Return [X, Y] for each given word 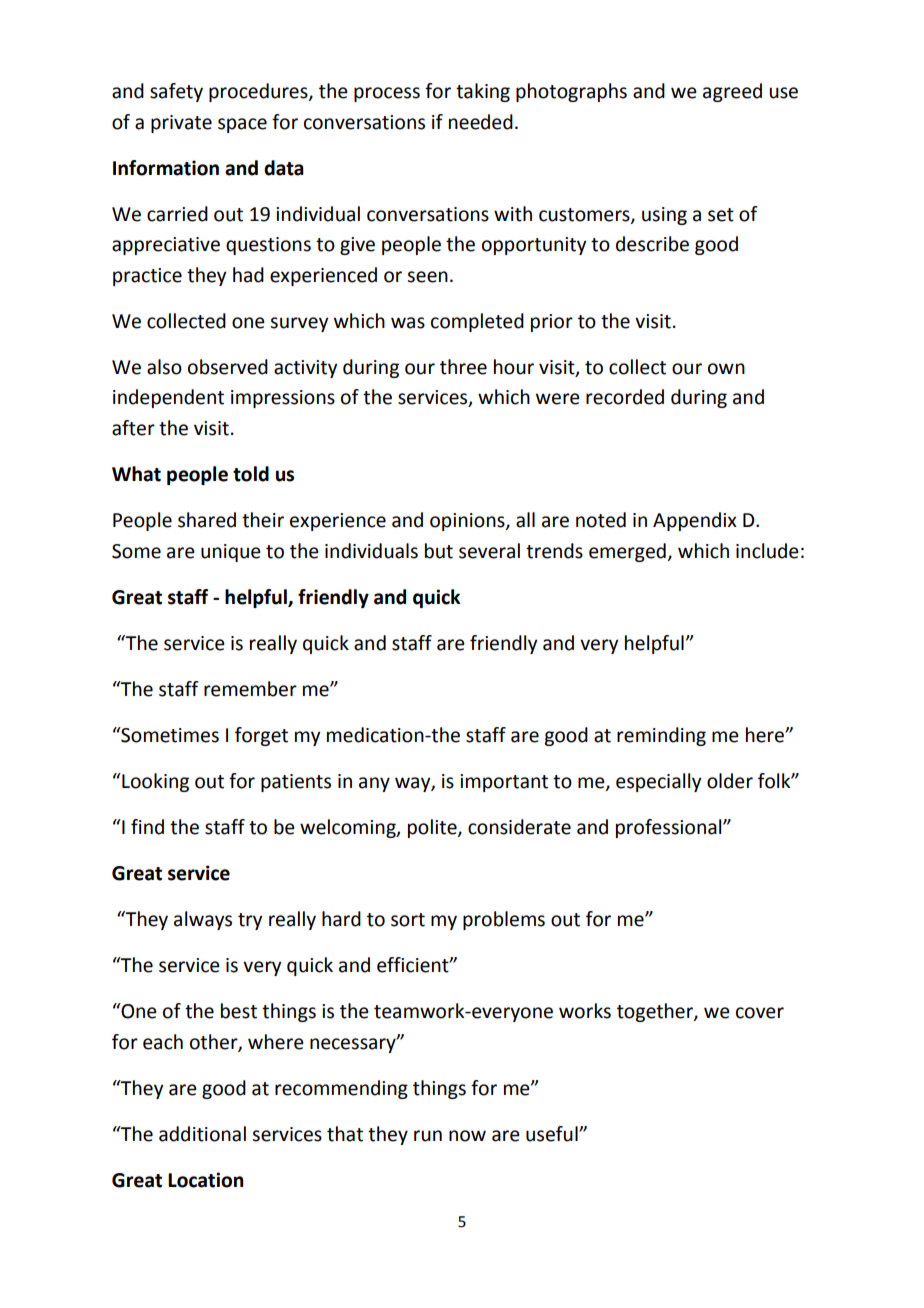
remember [250, 689]
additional [202, 1134]
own [726, 369]
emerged [627, 552]
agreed [732, 92]
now [467, 1136]
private [181, 124]
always [203, 920]
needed [481, 122]
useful [553, 1134]
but [439, 551]
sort [408, 920]
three [463, 367]
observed [228, 367]
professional [670, 828]
